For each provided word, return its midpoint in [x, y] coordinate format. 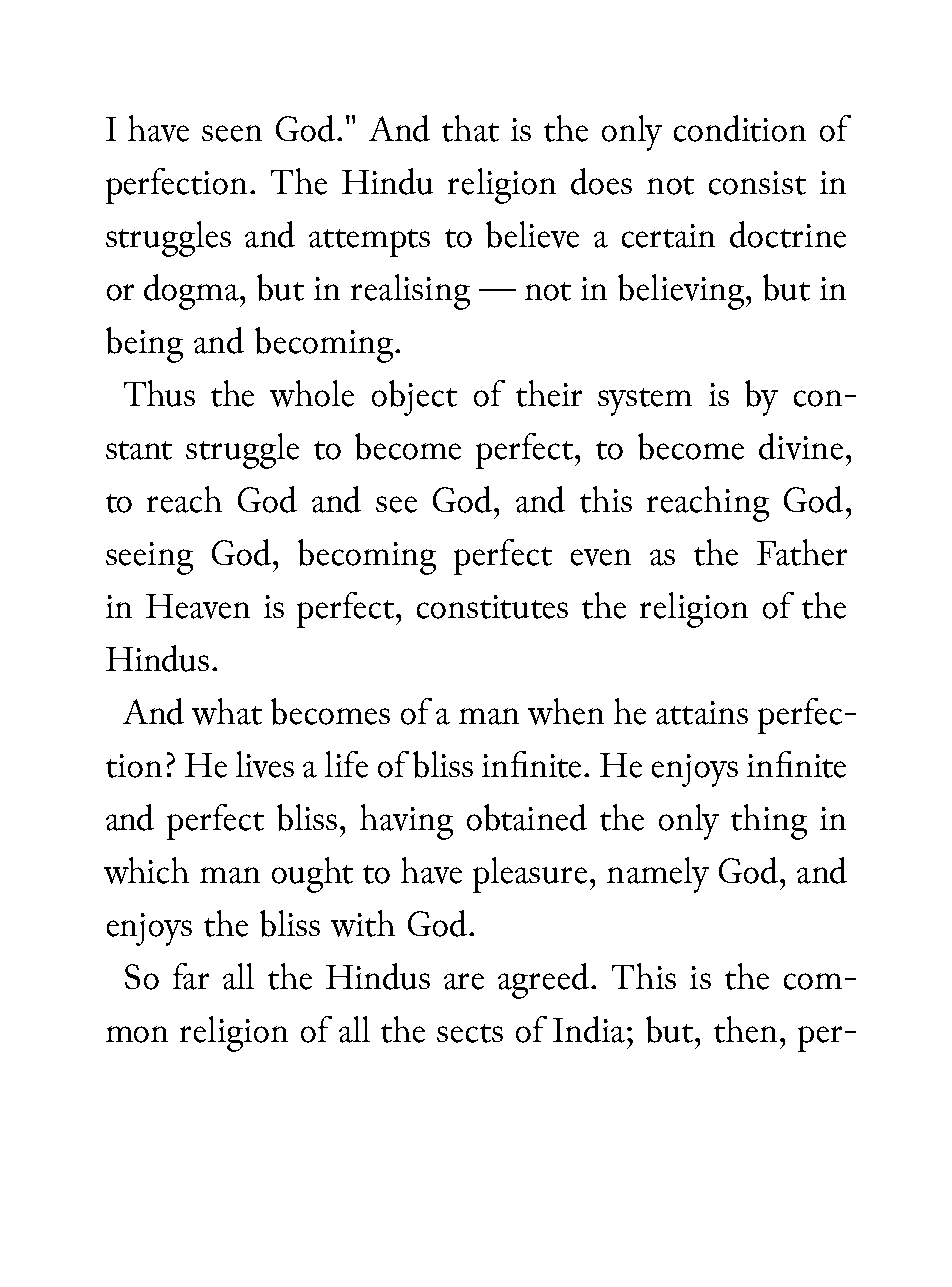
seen [232, 133]
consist [757, 183]
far [191, 976]
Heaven [198, 606]
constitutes [492, 607]
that [470, 128]
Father [802, 552]
